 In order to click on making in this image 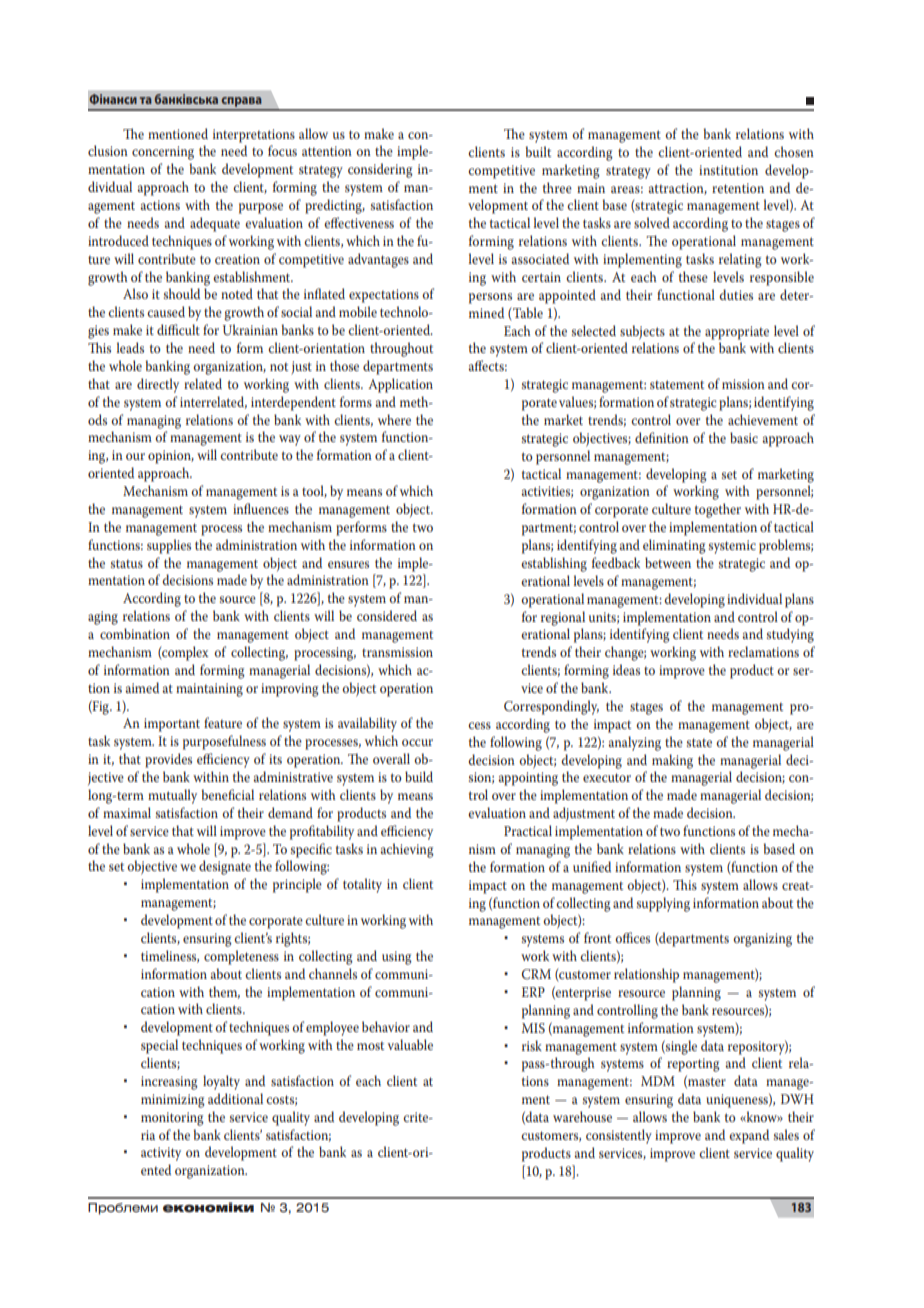, I will do `click(672, 761)`.
